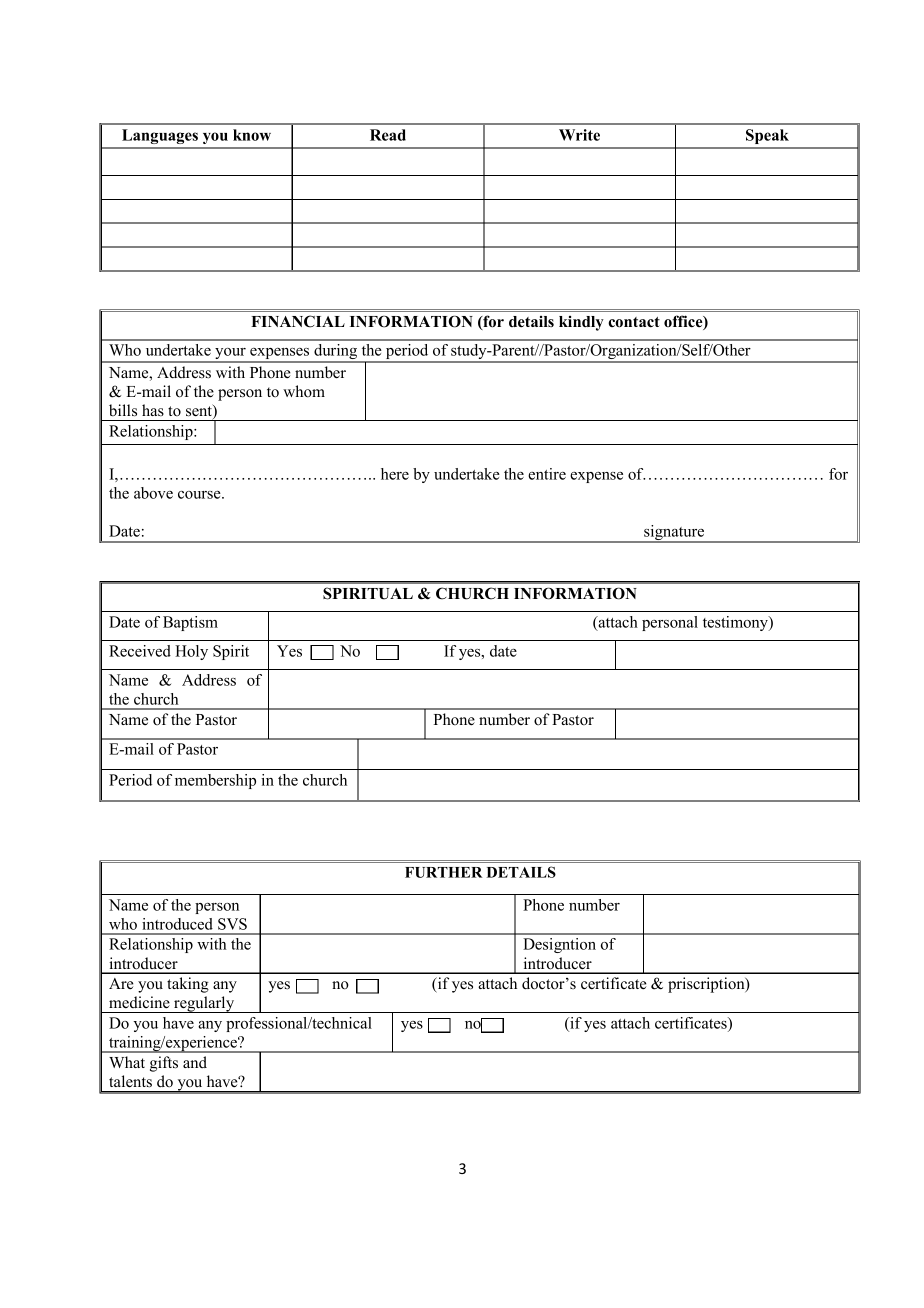  I want to click on Read, so click(388, 135).
